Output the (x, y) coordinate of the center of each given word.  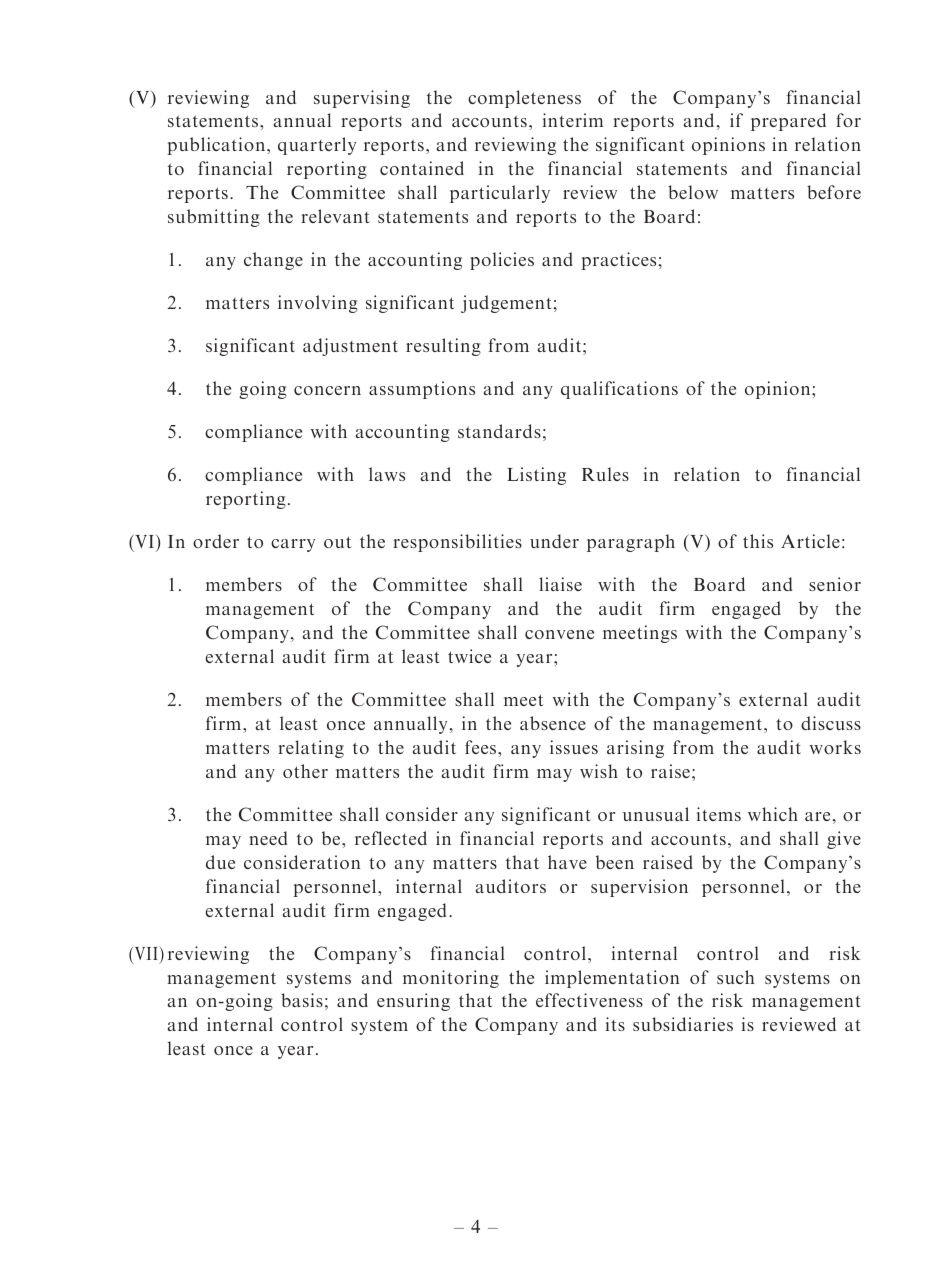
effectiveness (589, 1000)
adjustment (350, 347)
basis (302, 1000)
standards (499, 431)
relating (311, 749)
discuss (831, 723)
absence (553, 723)
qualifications (619, 390)
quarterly (317, 146)
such (736, 977)
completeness (524, 99)
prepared (788, 122)
